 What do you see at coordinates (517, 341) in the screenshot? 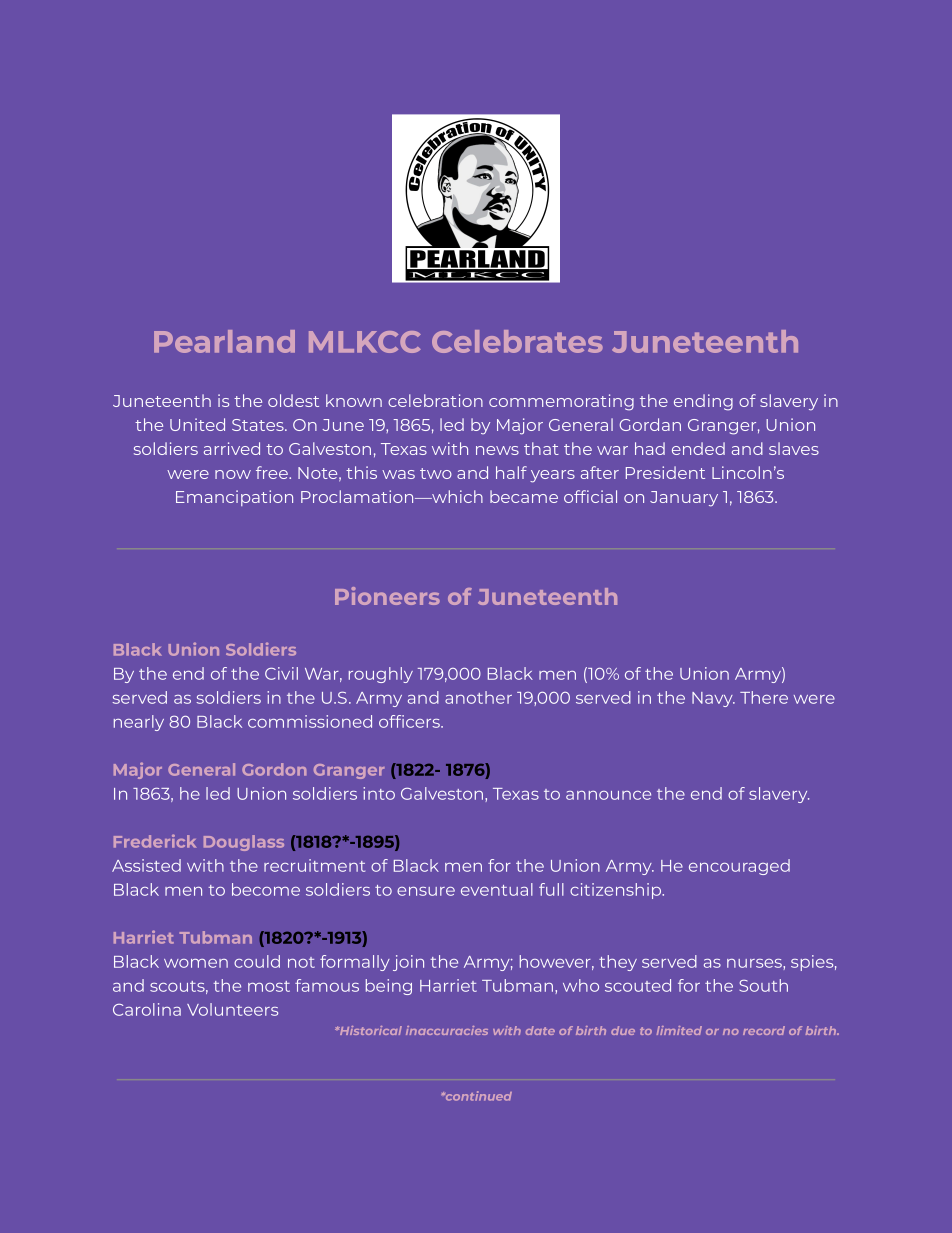
I see `Celebrates` at bounding box center [517, 341].
